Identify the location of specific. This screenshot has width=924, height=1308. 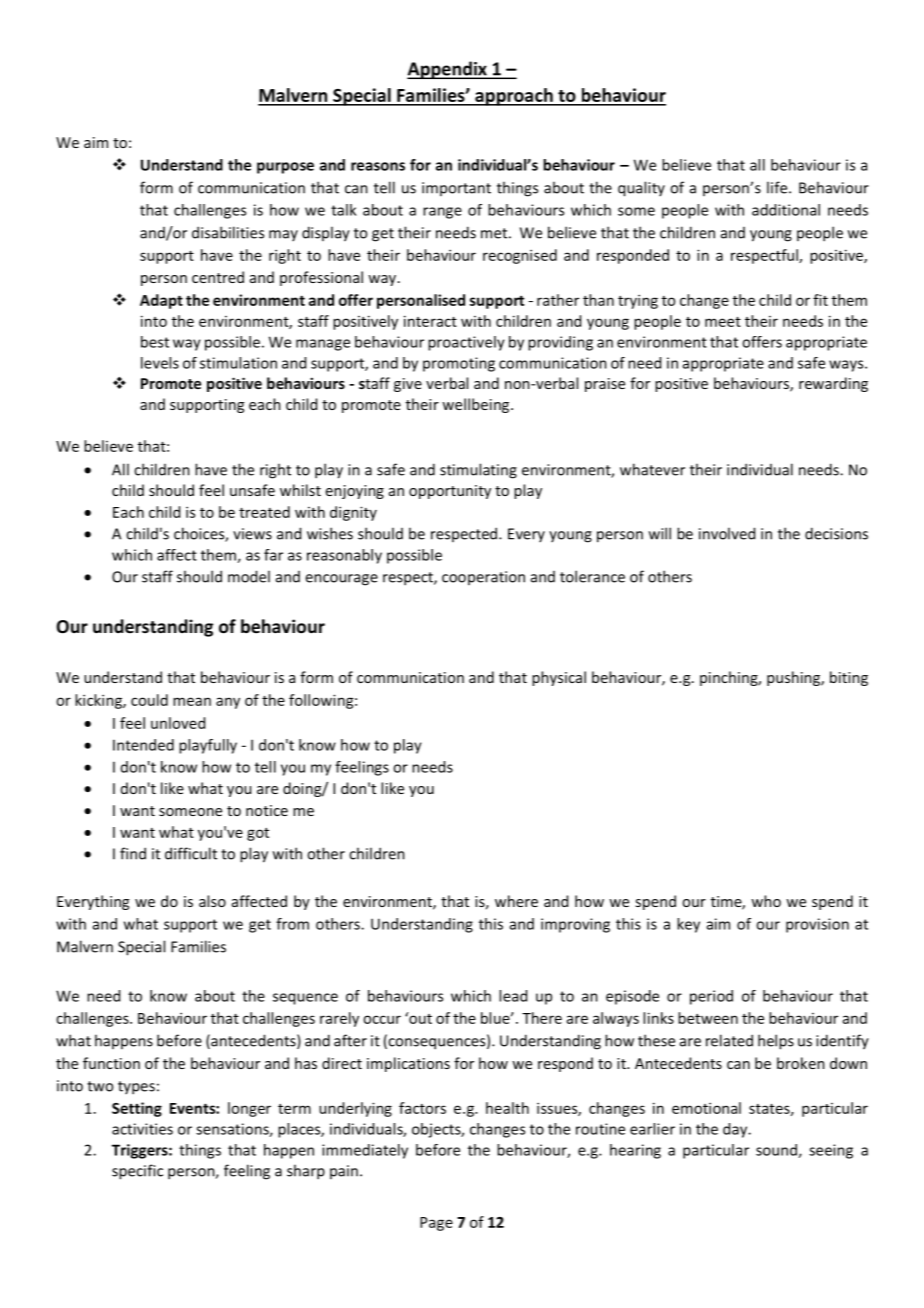
(137, 1172).
